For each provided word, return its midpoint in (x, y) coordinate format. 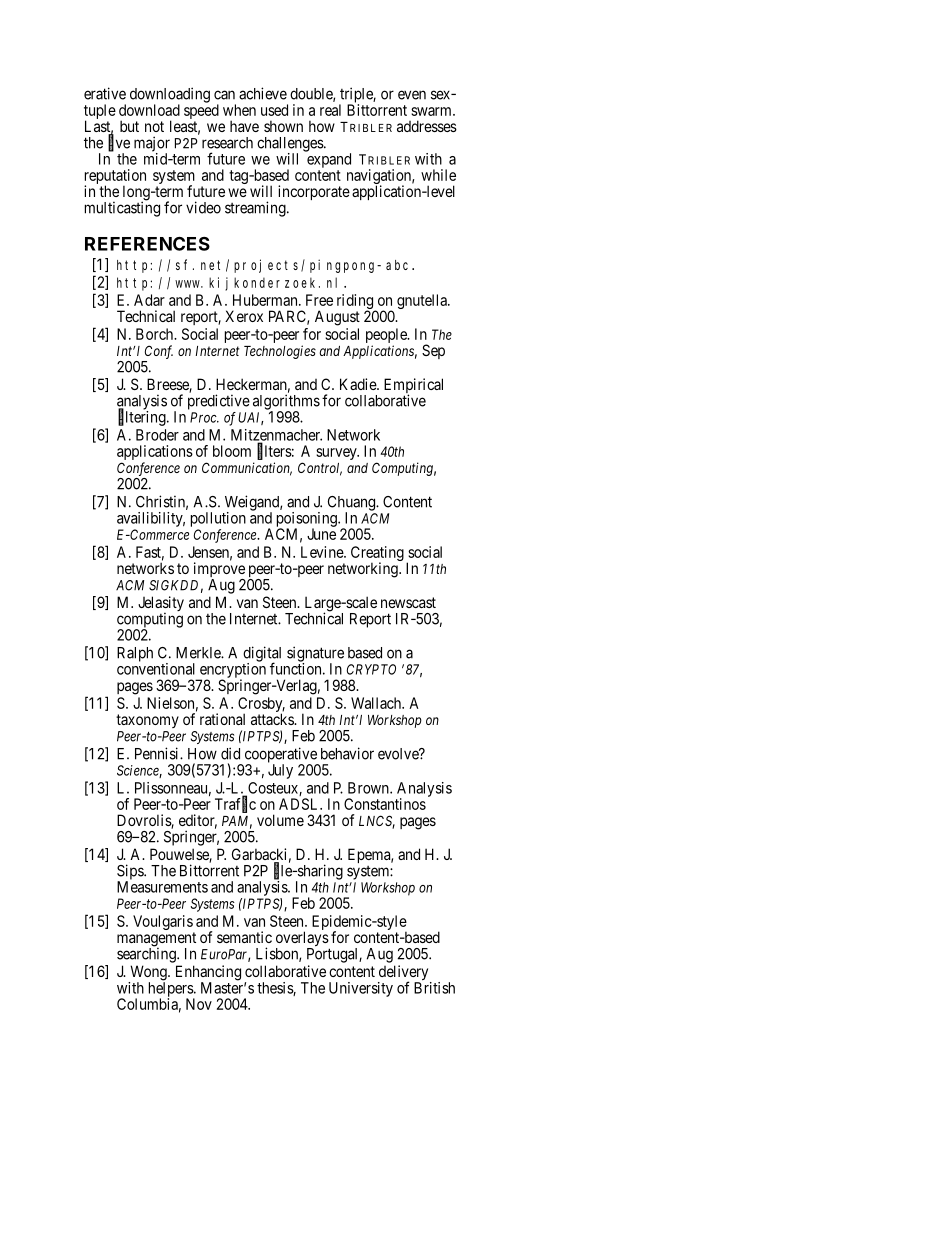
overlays (303, 940)
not (154, 126)
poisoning (308, 520)
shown (283, 126)
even (412, 95)
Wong (148, 974)
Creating (377, 554)
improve (219, 571)
